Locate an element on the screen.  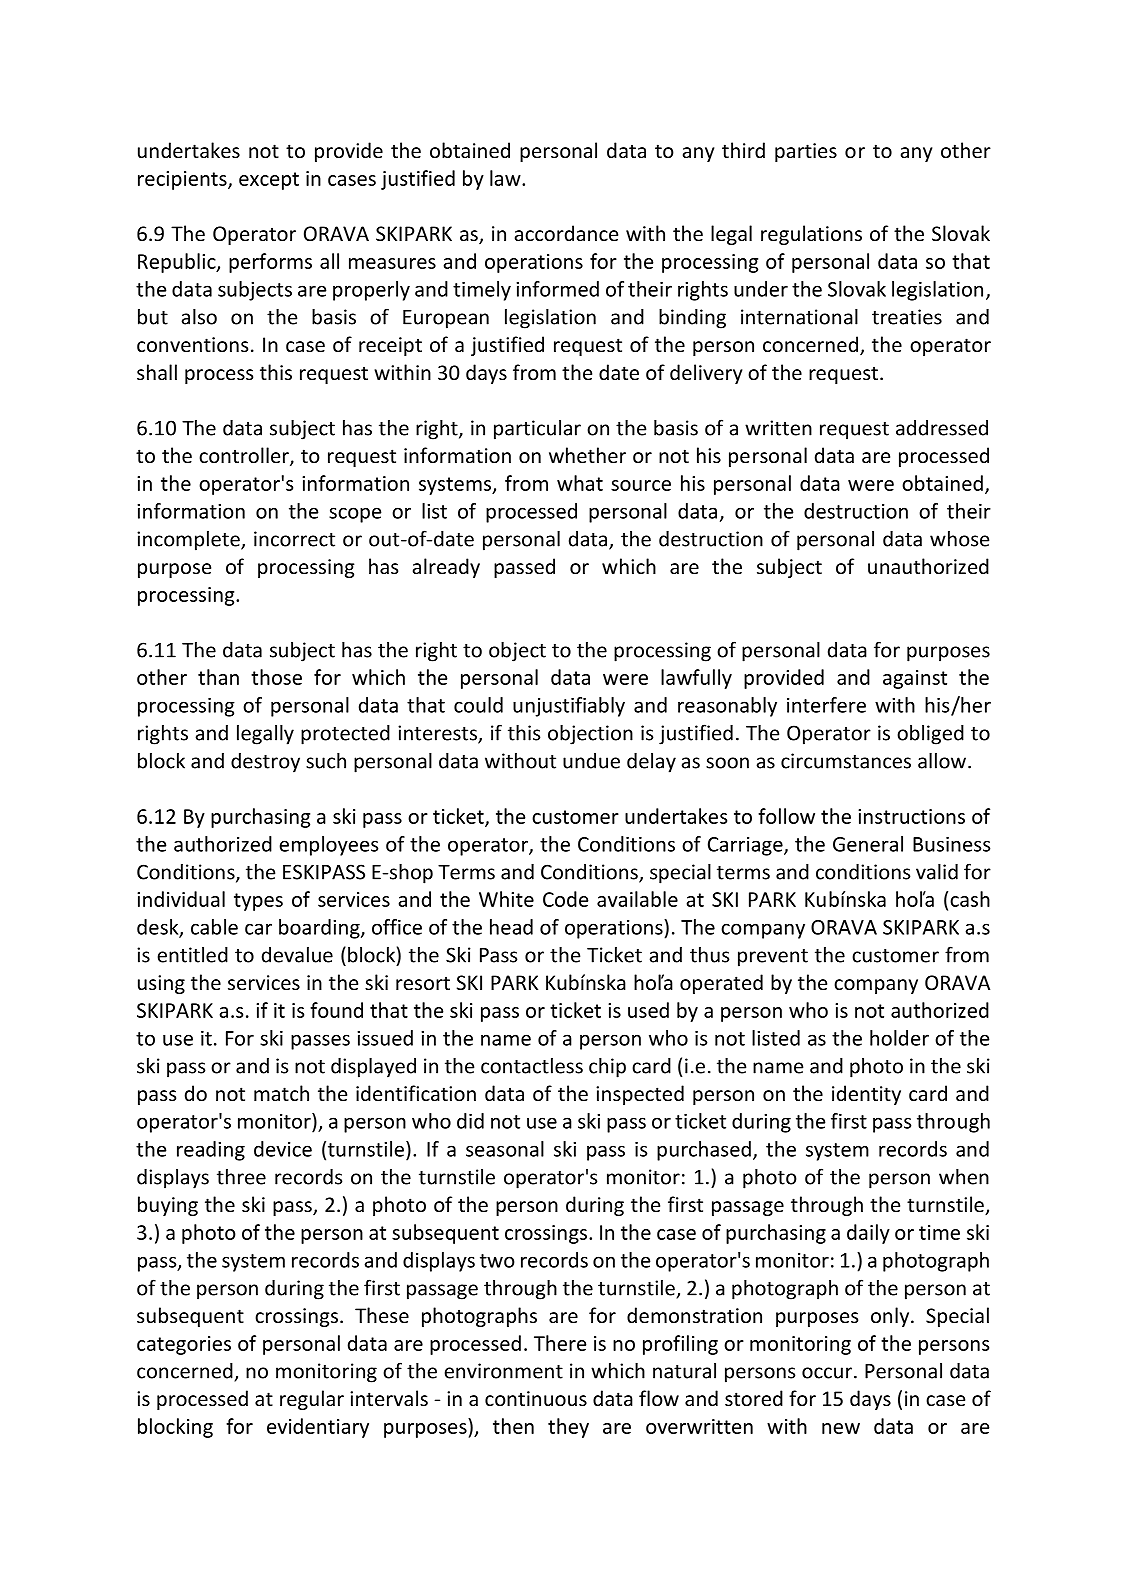
except is located at coordinates (269, 181).
